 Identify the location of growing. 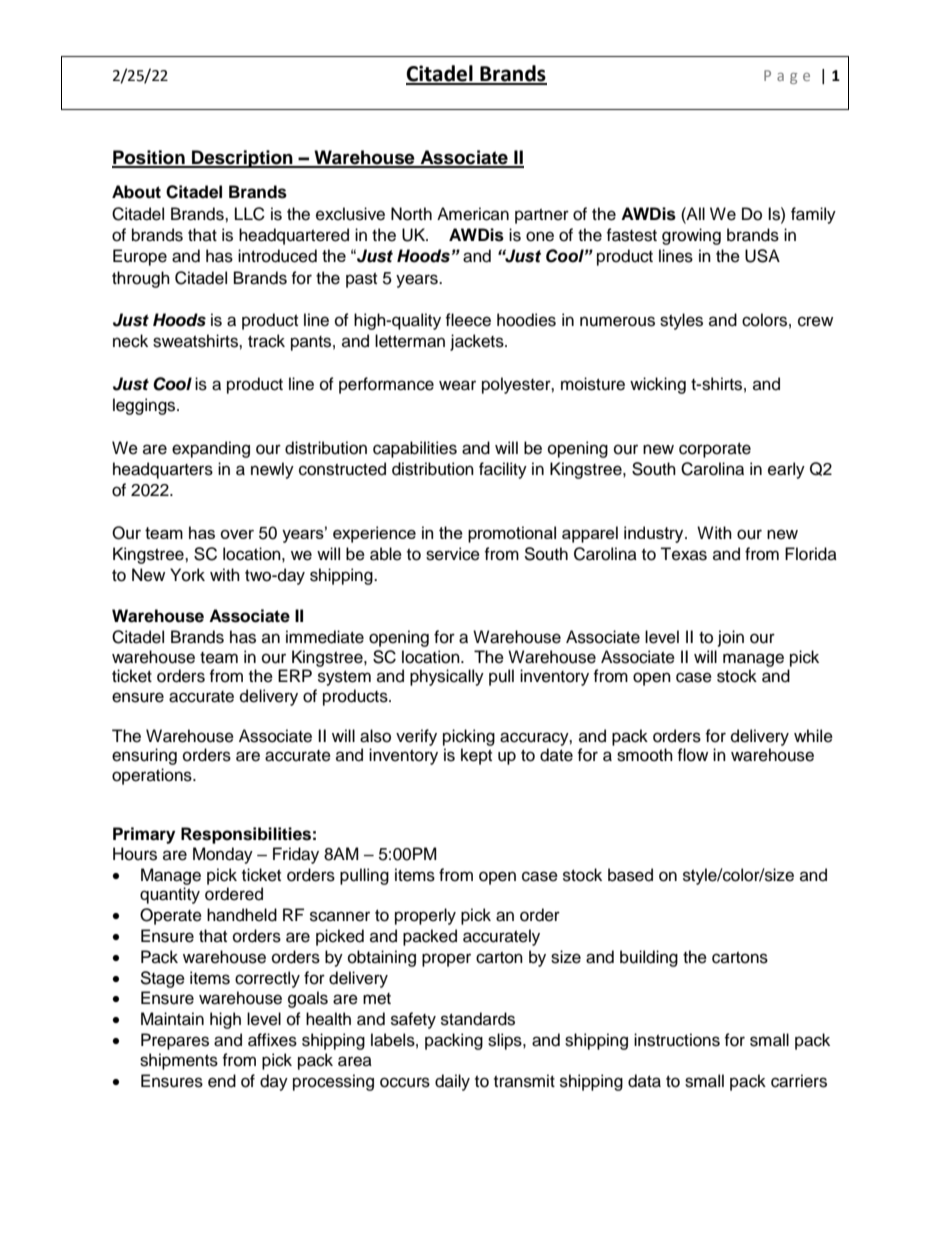
(691, 236).
